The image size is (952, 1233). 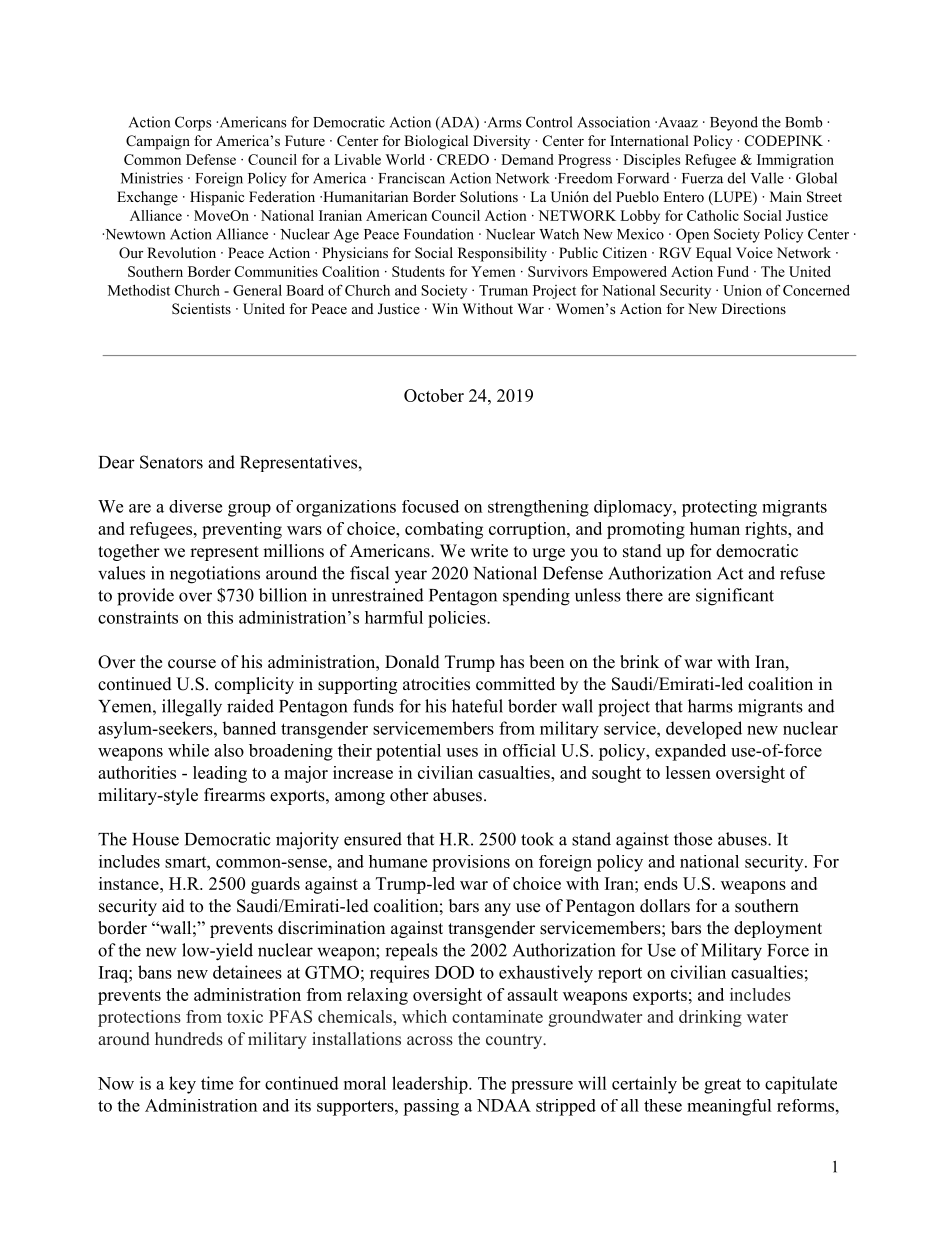 What do you see at coordinates (754, 308) in the page?
I see `Directions` at bounding box center [754, 308].
